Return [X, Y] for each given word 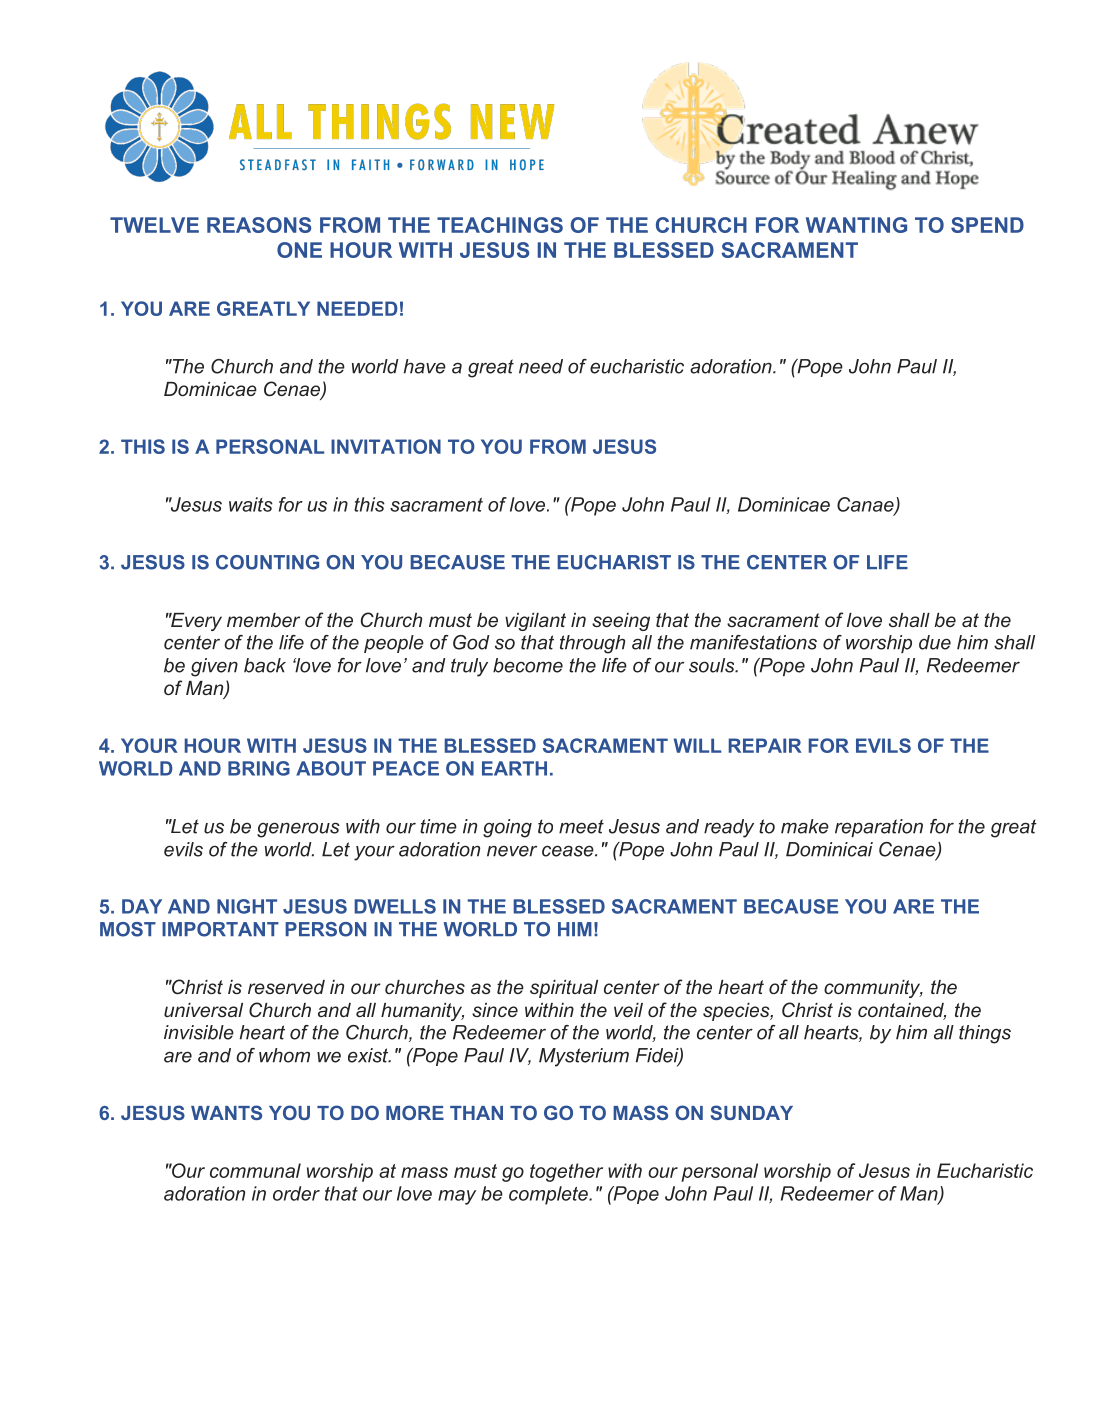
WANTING [856, 225]
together [566, 1172]
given [214, 667]
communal [255, 1170]
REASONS [259, 225]
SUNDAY [751, 1112]
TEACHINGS [500, 225]
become [528, 665]
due [935, 642]
